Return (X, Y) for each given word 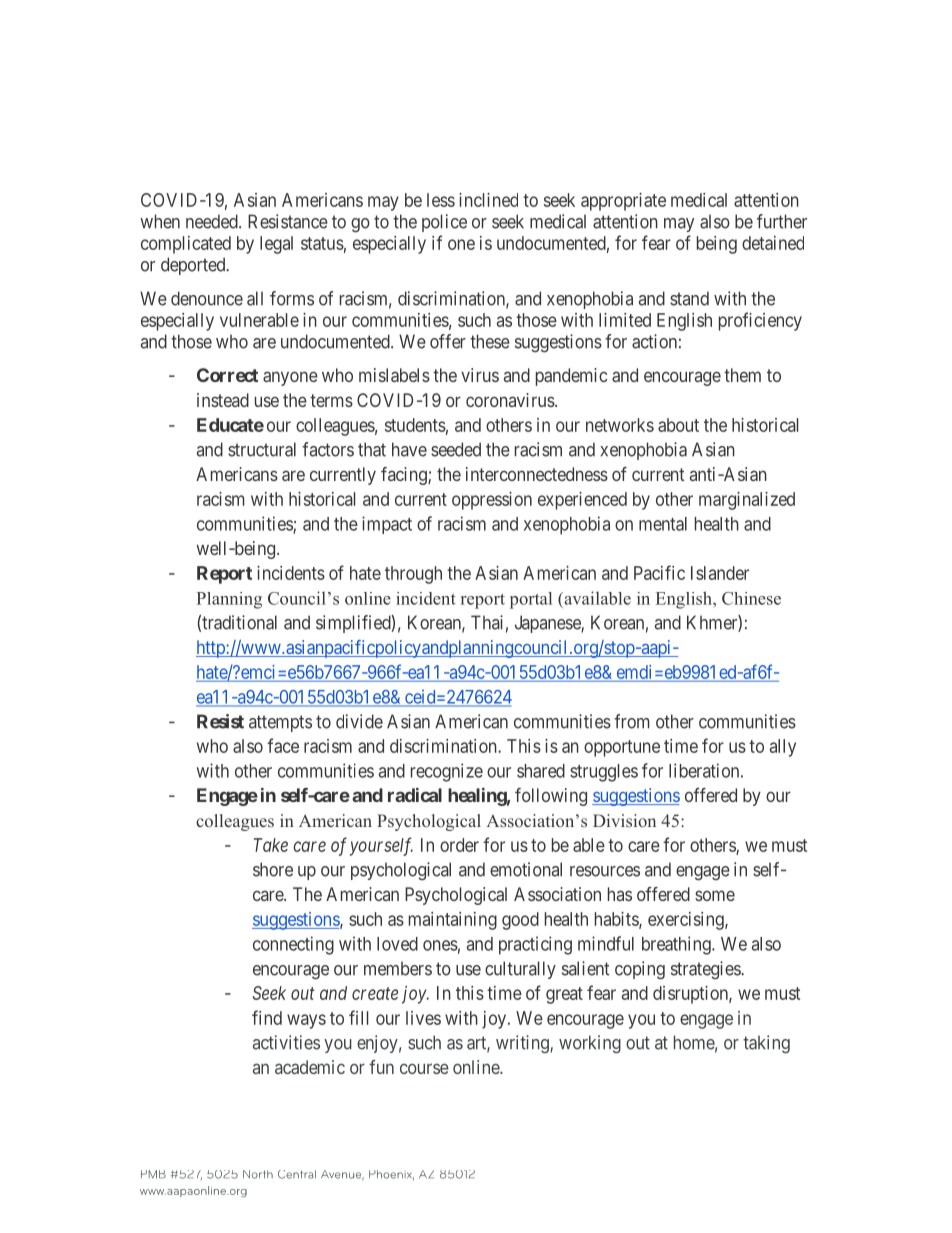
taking (766, 1044)
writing (523, 1044)
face (283, 745)
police (444, 223)
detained (773, 243)
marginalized (747, 501)
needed (213, 221)
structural (262, 449)
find (267, 1017)
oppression (492, 501)
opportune (622, 748)
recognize (447, 772)
